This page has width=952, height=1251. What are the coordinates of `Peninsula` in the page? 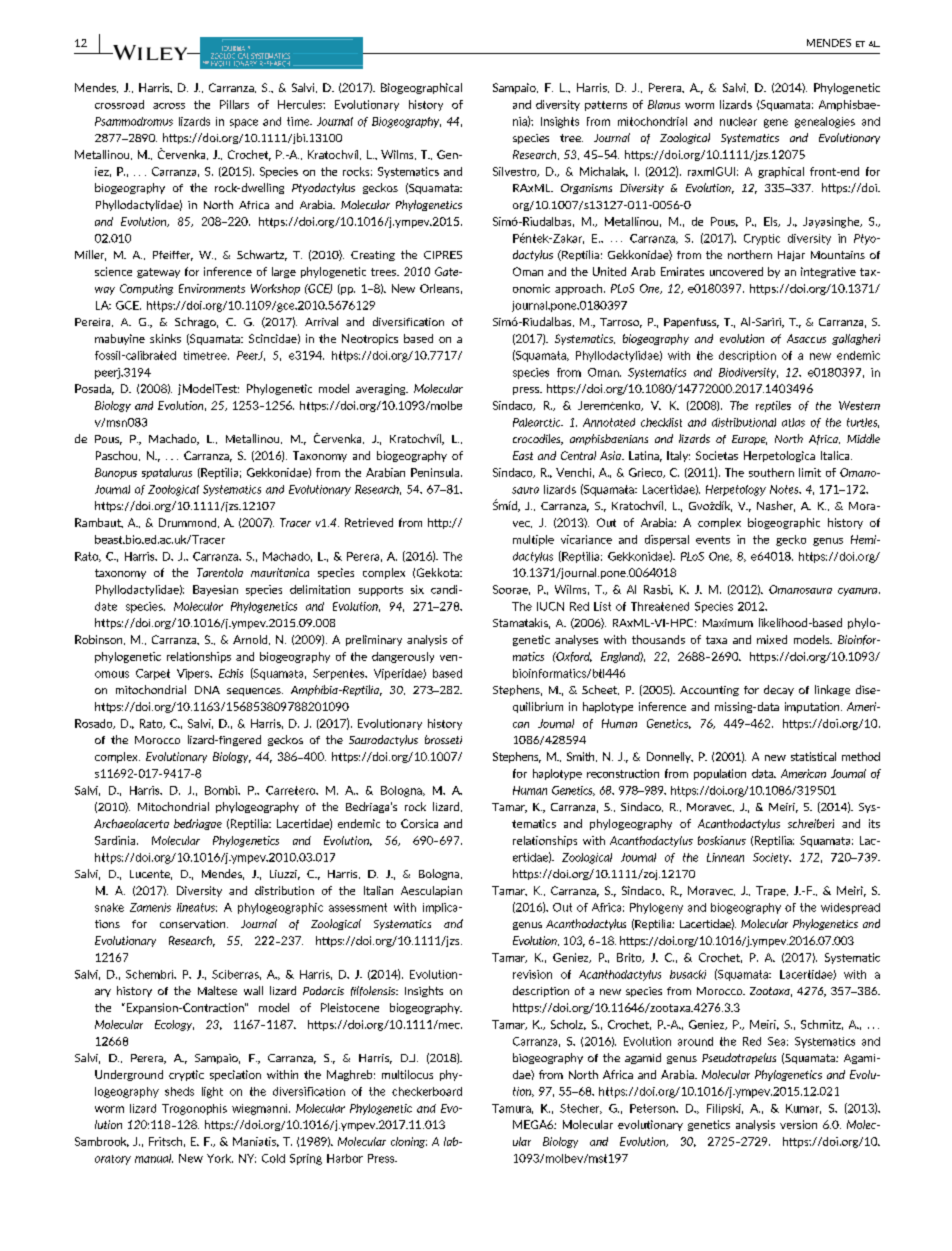 It's located at (436, 472).
